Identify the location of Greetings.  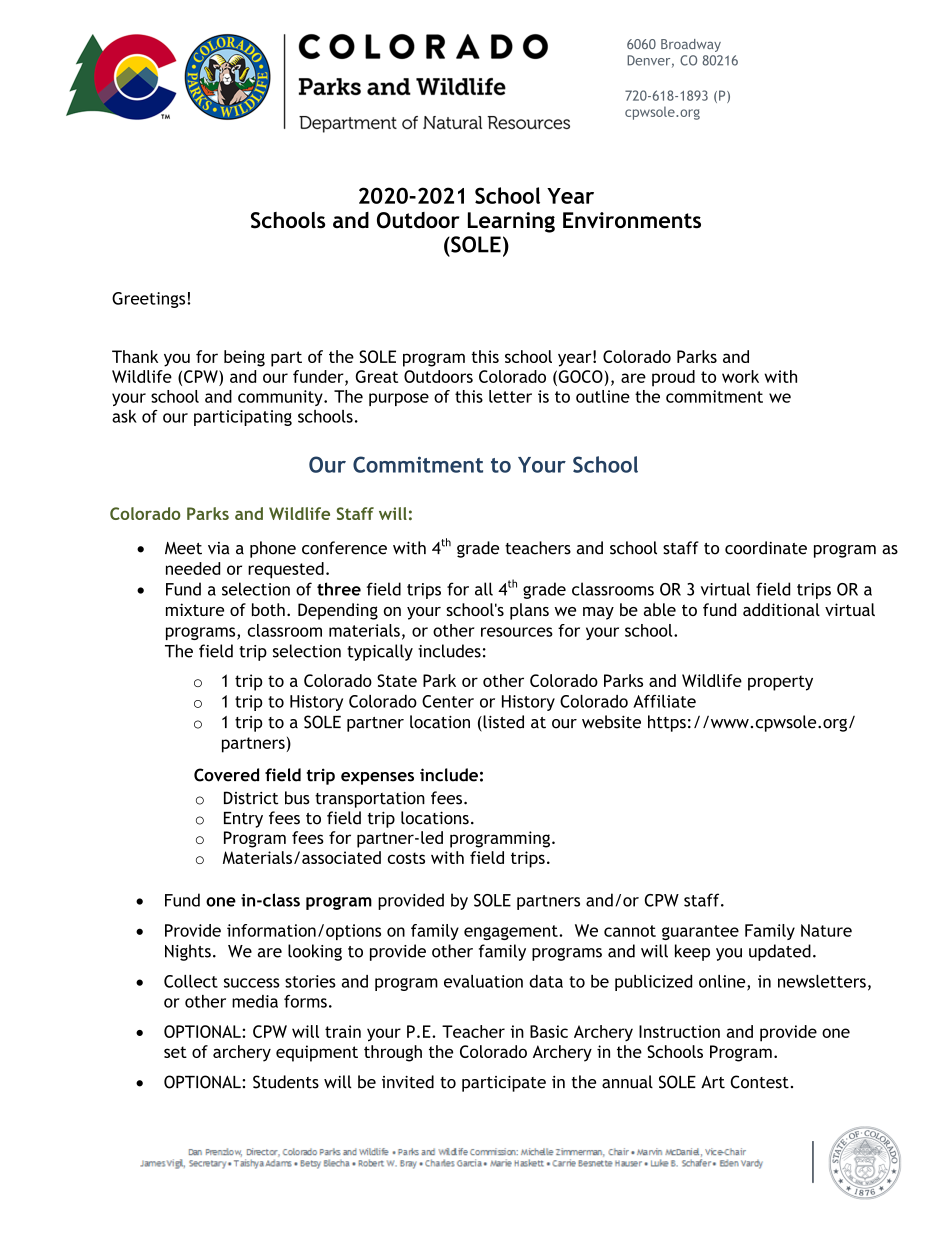
(150, 300).
